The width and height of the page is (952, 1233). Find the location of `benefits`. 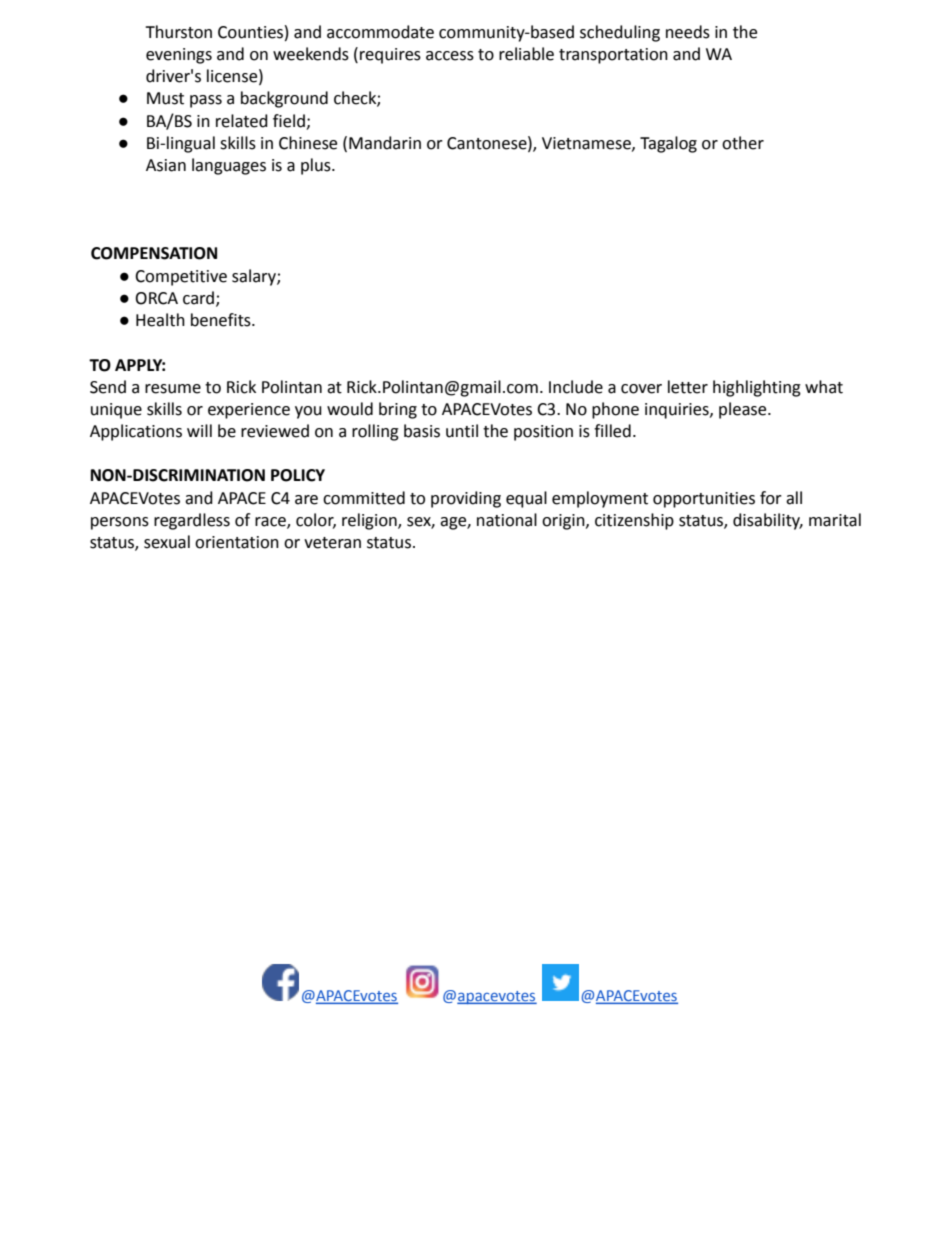

benefits is located at coordinates (222, 320).
